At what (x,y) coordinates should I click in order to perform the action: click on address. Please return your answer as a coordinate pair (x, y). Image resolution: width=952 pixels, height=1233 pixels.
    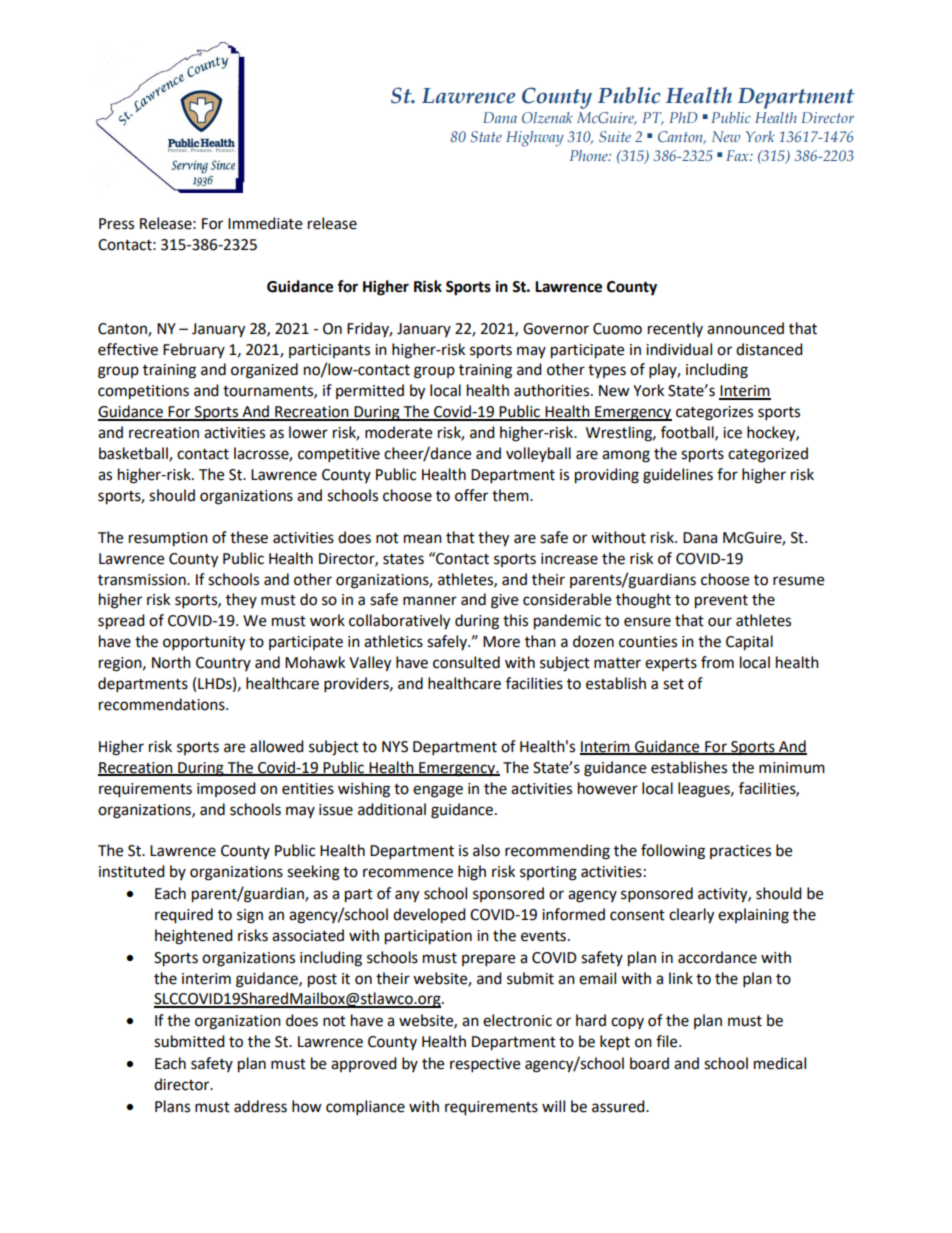
    Looking at the image, I should click on (260, 1106).
